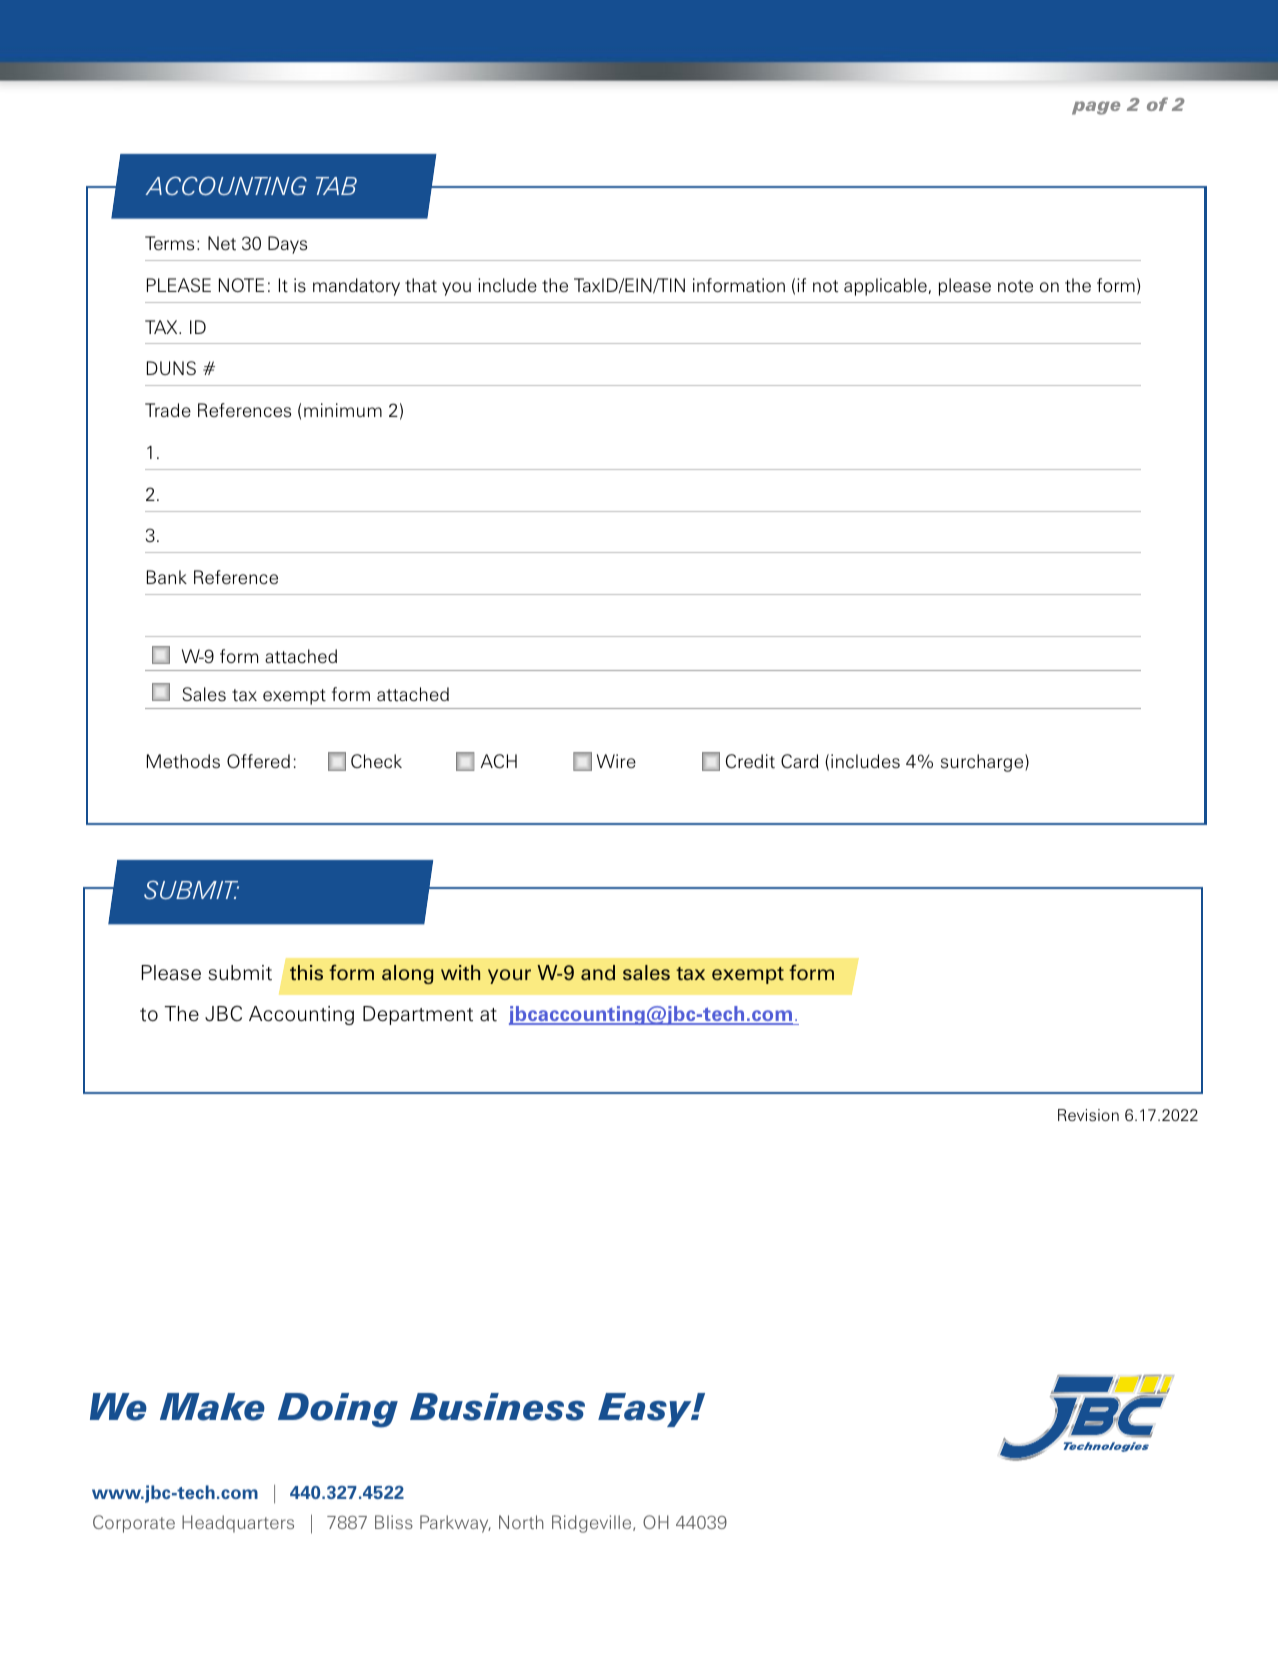 This page has height=1654, width=1278. What do you see at coordinates (1096, 108) in the page?
I see `page` at bounding box center [1096, 108].
